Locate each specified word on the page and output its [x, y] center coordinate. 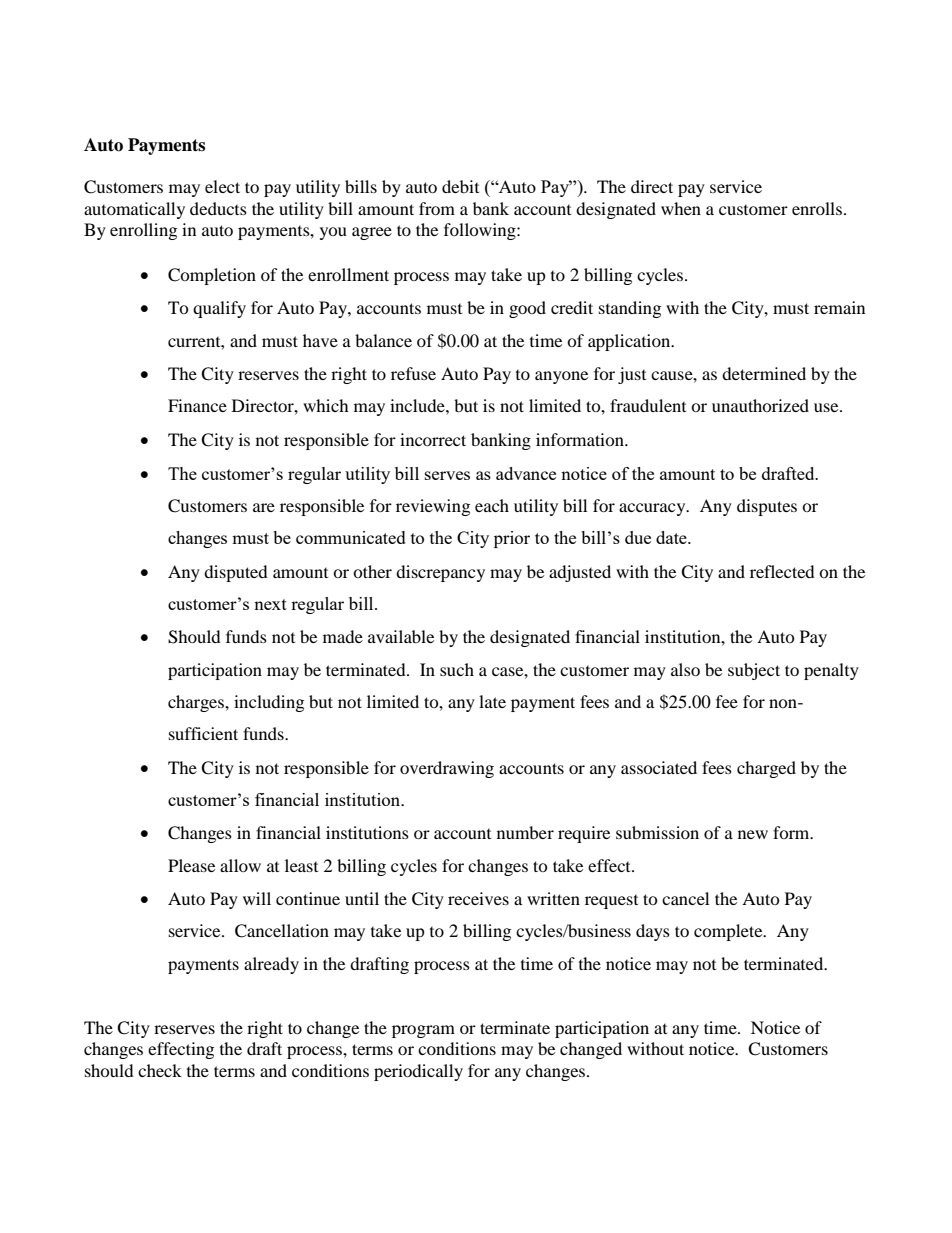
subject [754, 671]
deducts [218, 208]
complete [729, 932]
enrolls [818, 208]
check [160, 1070]
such [457, 669]
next [270, 604]
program [423, 1031]
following [481, 231]
